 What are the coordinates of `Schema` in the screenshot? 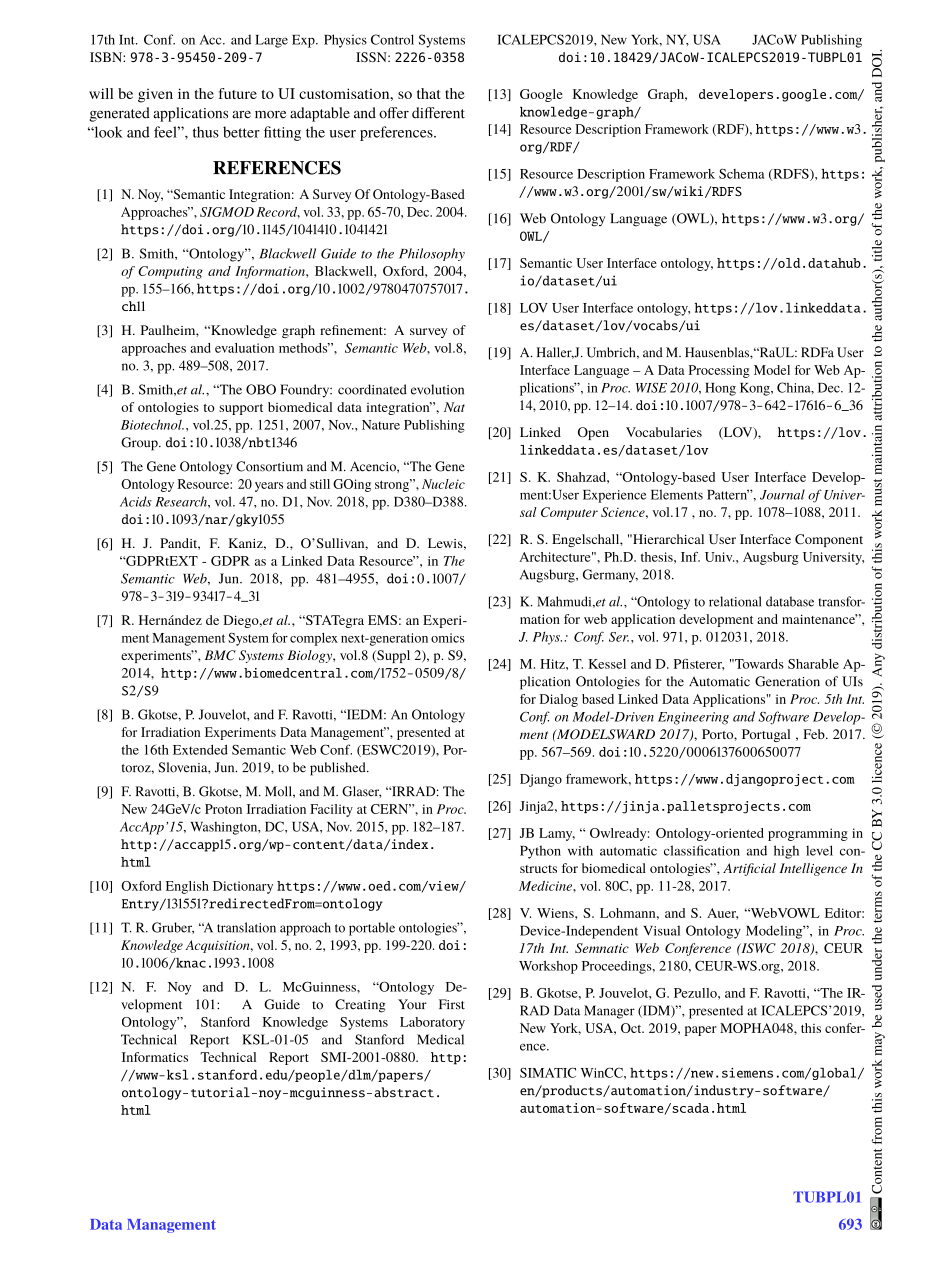 It's located at (741, 173).
